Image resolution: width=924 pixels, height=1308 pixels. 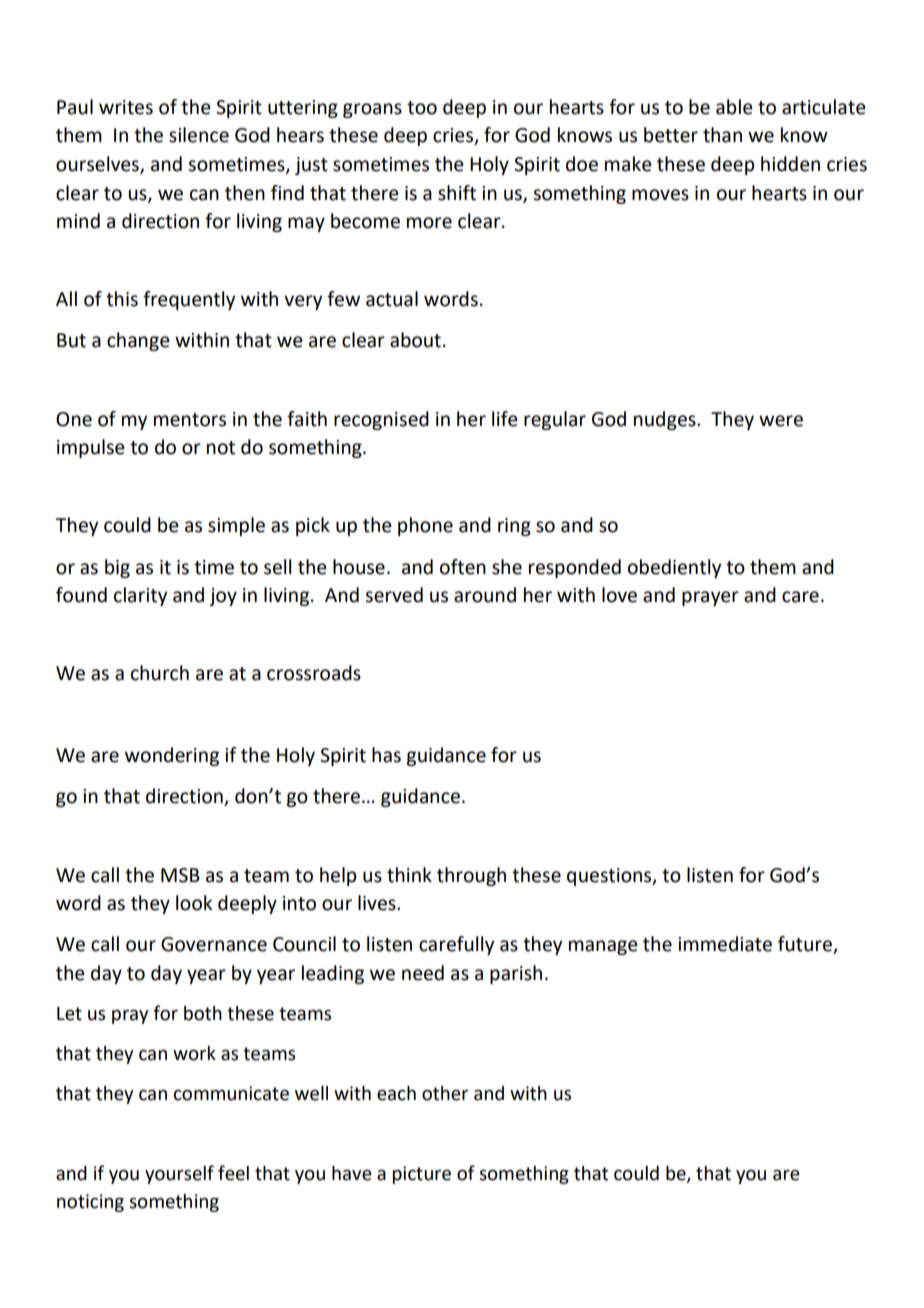 What do you see at coordinates (781, 421) in the screenshot?
I see `were` at bounding box center [781, 421].
